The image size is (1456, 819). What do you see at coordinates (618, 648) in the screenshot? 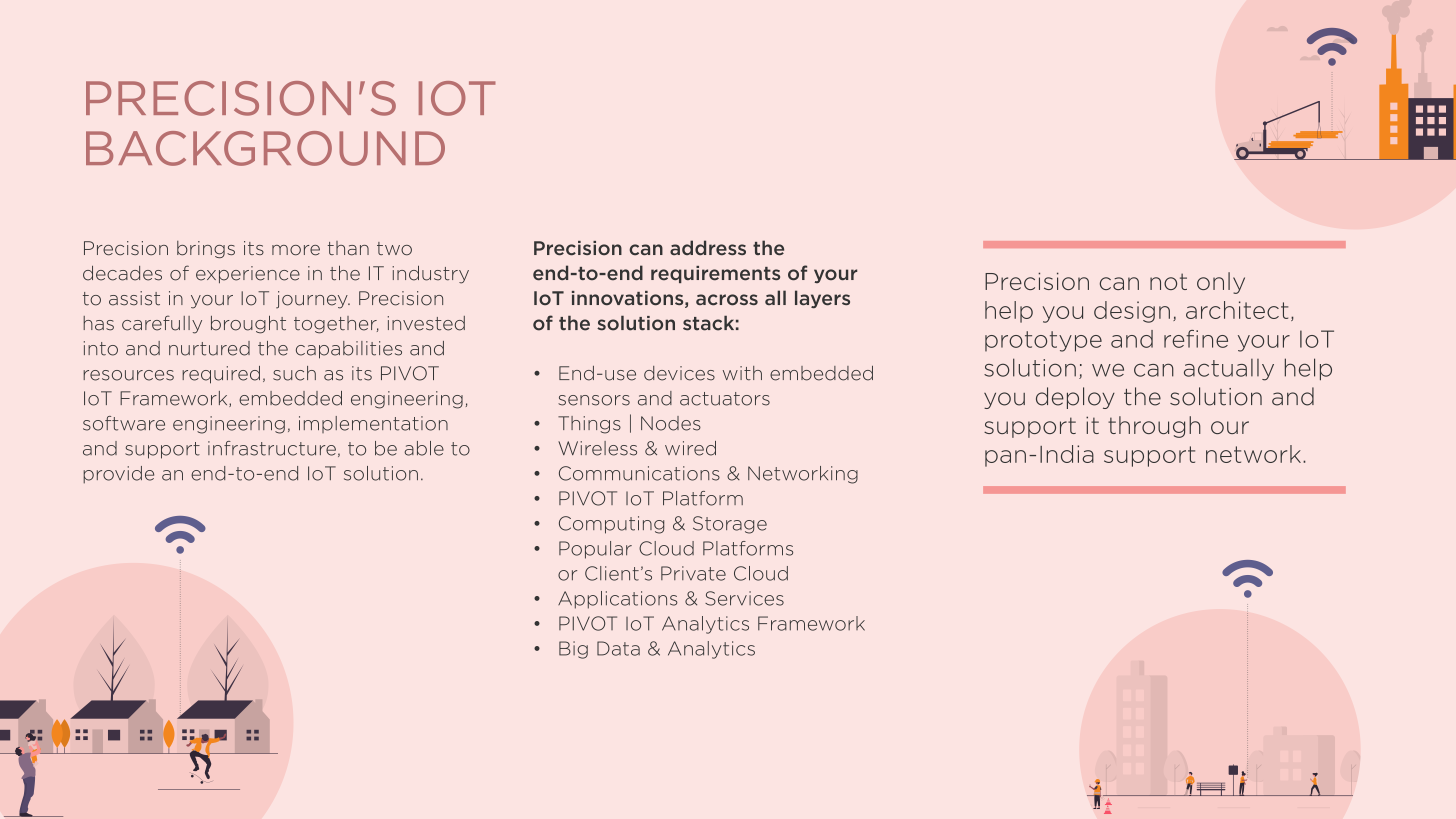
I see `Data` at bounding box center [618, 648].
